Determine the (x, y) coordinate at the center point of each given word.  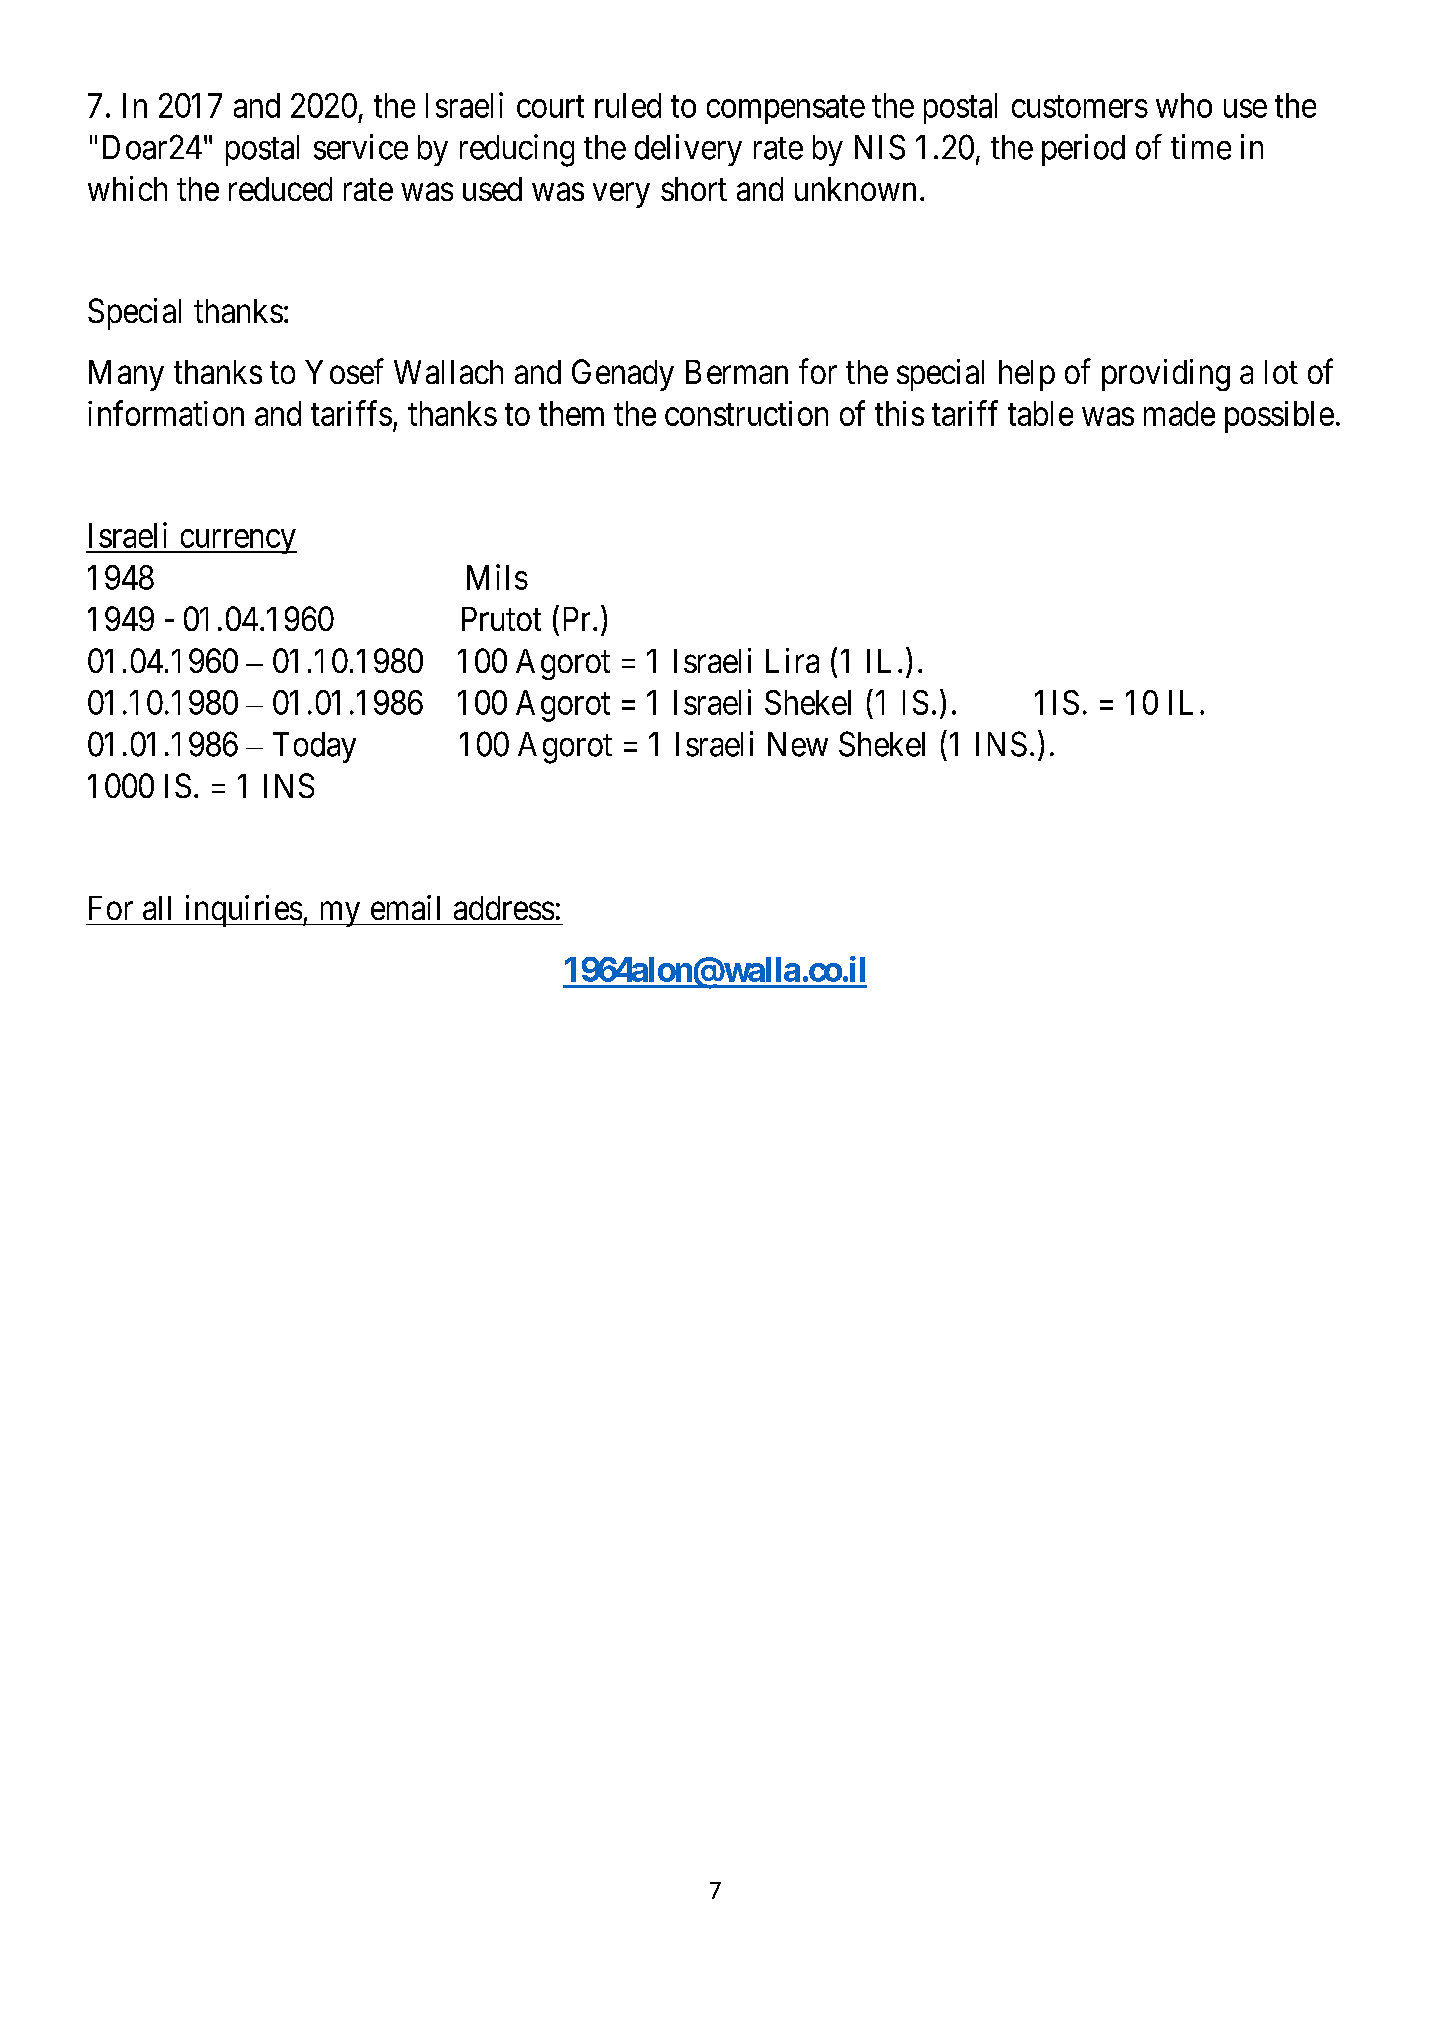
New (798, 744)
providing (1166, 375)
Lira (792, 660)
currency (237, 542)
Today (314, 747)
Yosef (344, 371)
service (361, 147)
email (405, 907)
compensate (786, 110)
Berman (737, 372)
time (1201, 147)
